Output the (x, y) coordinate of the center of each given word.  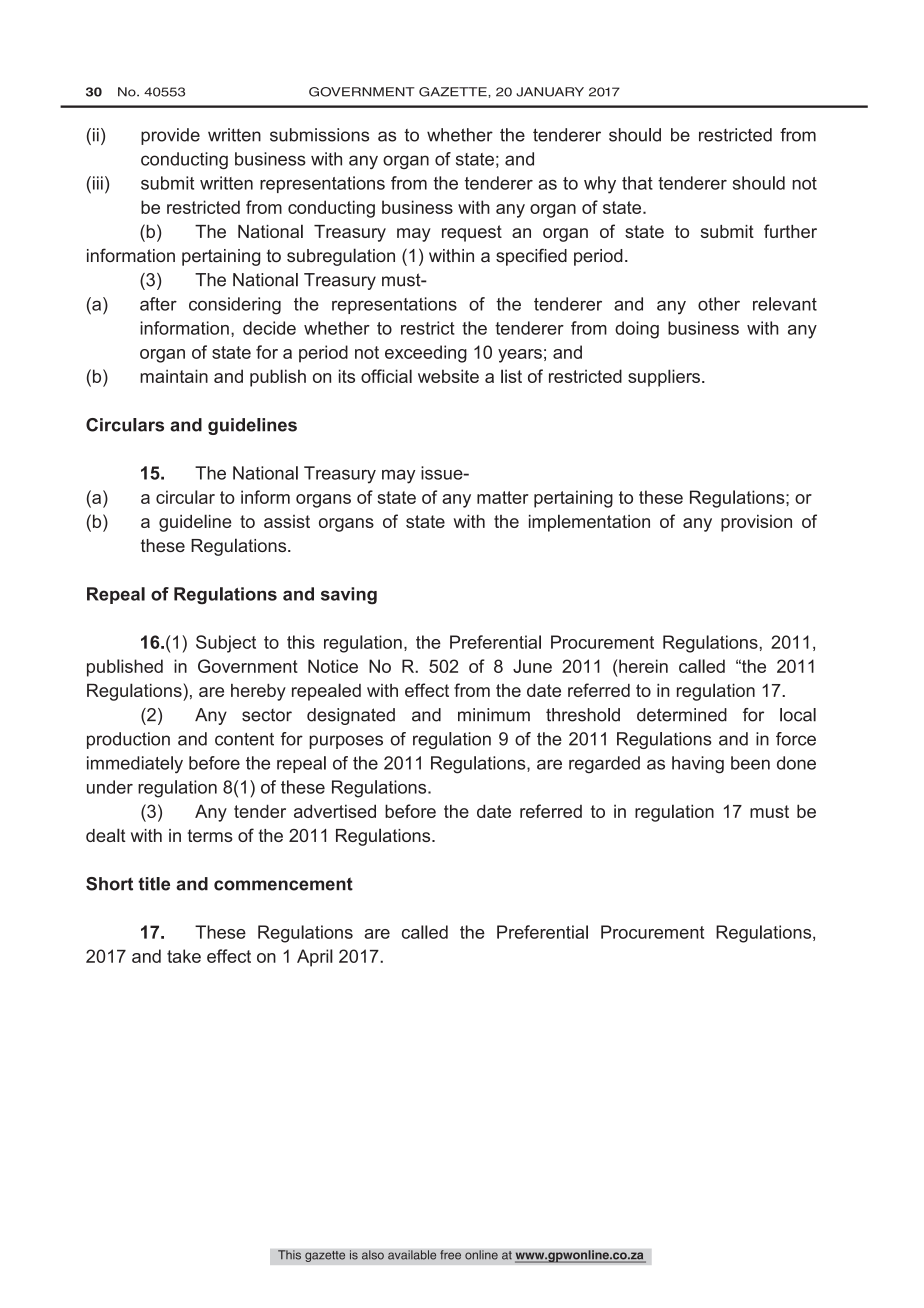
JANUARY (550, 92)
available (412, 1255)
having (698, 765)
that (637, 183)
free (450, 1255)
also (373, 1255)
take (184, 956)
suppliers (664, 378)
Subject (226, 644)
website (448, 376)
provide (170, 136)
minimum (494, 715)
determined (682, 715)
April (315, 958)
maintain (174, 376)
